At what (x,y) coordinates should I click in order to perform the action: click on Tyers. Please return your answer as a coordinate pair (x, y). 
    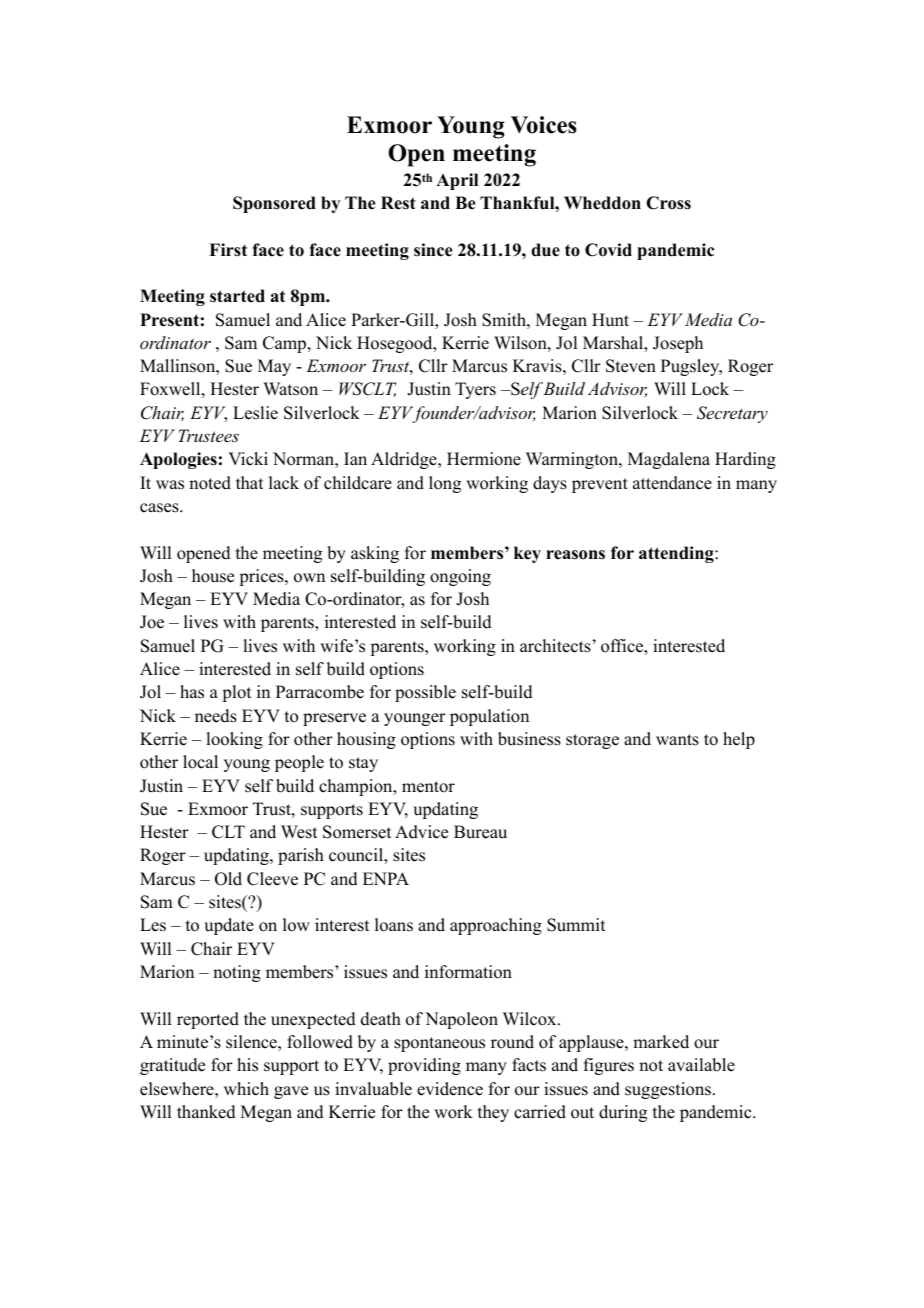
    Looking at the image, I should click on (475, 390).
